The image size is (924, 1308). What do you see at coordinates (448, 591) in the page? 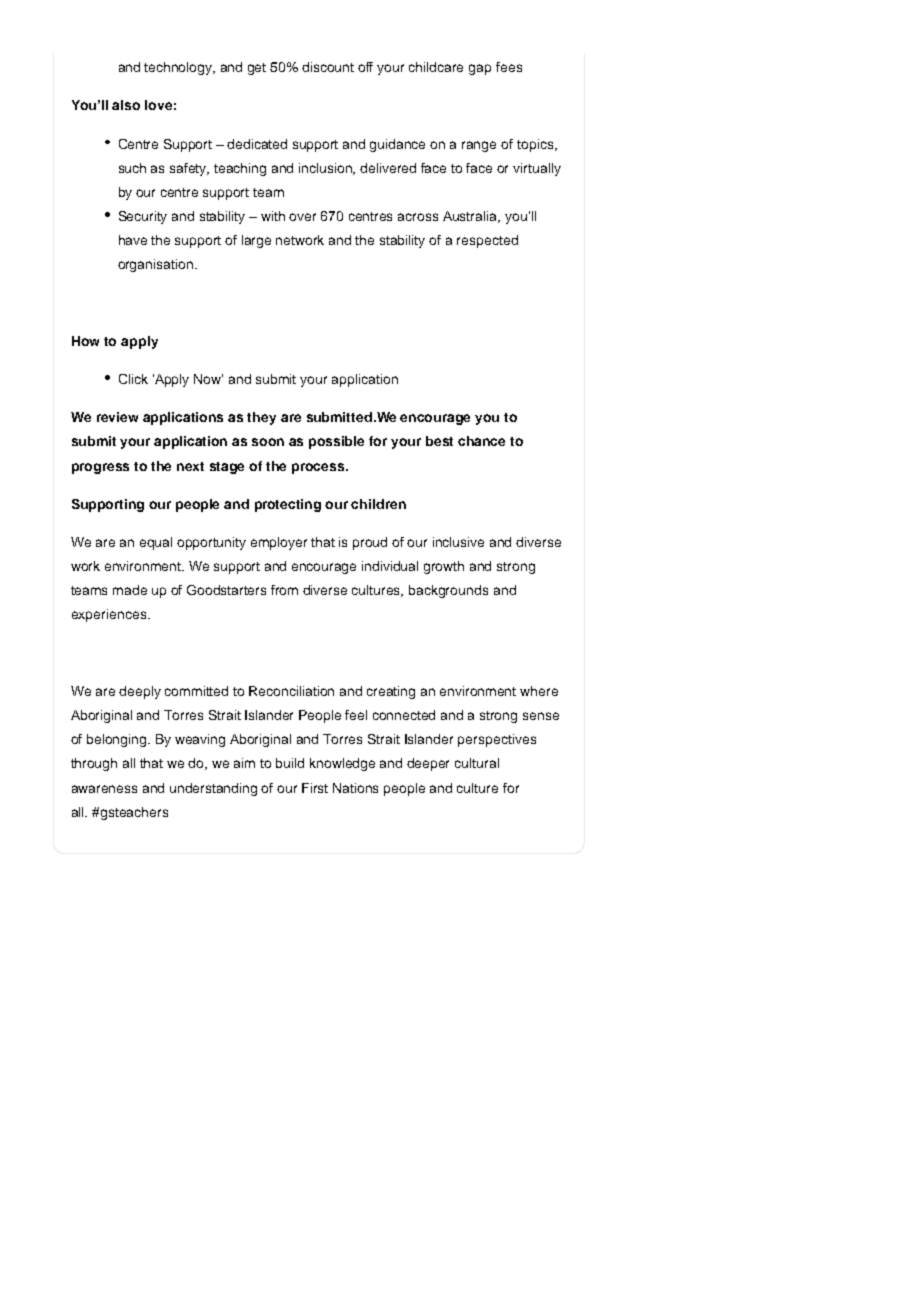
I see `backgrounds` at bounding box center [448, 591].
